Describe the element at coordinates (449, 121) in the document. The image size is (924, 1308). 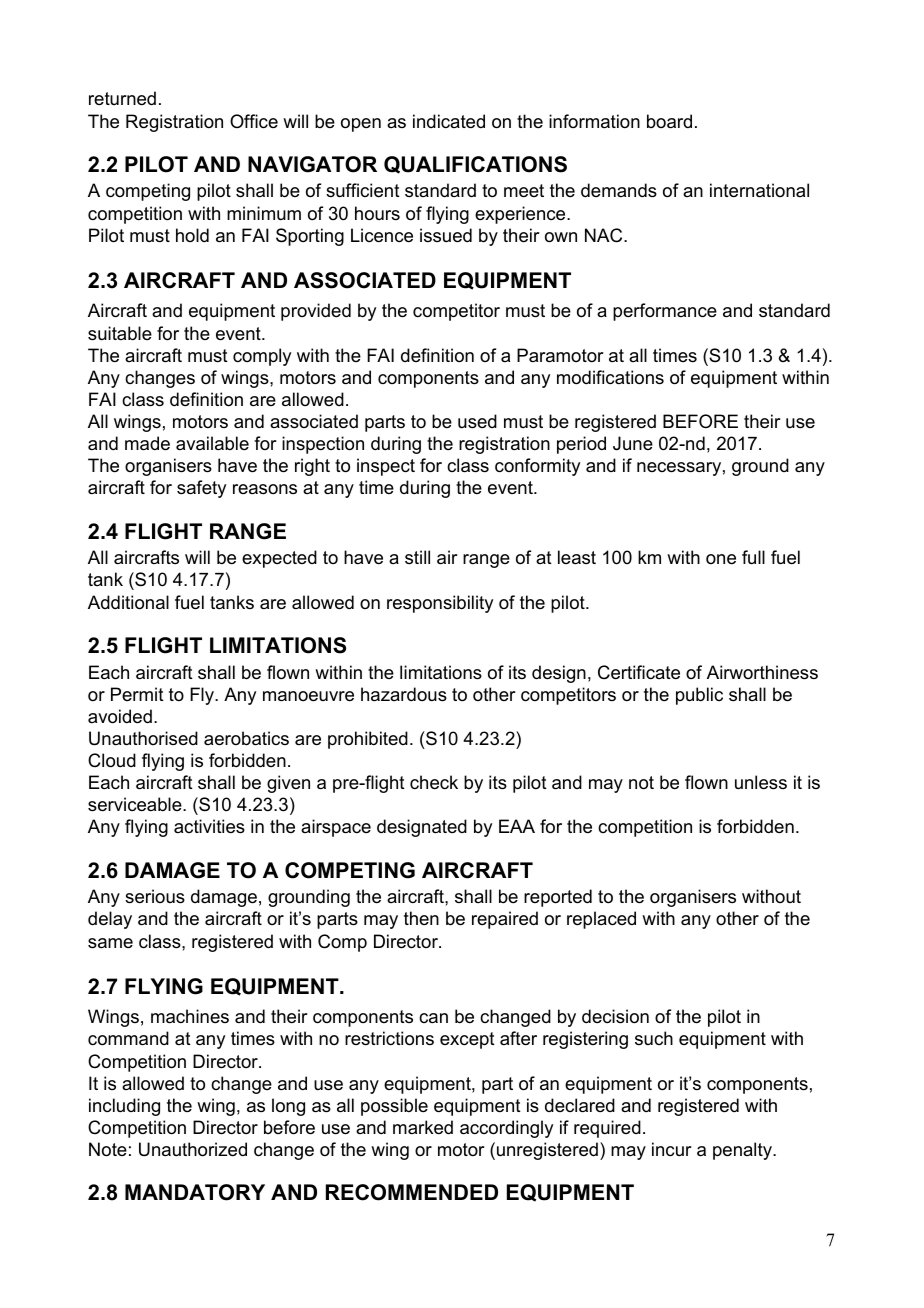
I see `indicated` at that location.
